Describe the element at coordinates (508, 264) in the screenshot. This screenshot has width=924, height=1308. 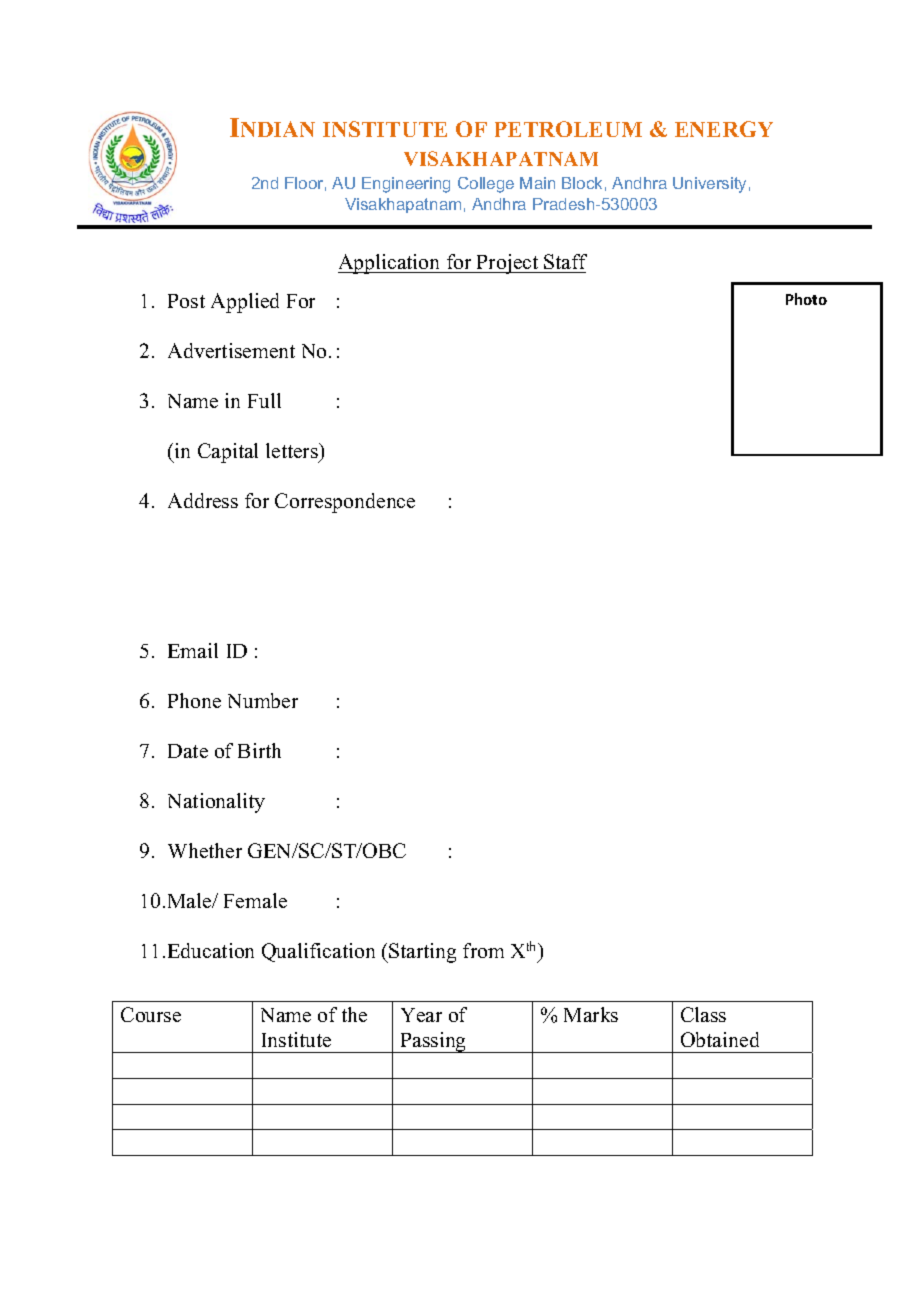
I see `Project` at that location.
